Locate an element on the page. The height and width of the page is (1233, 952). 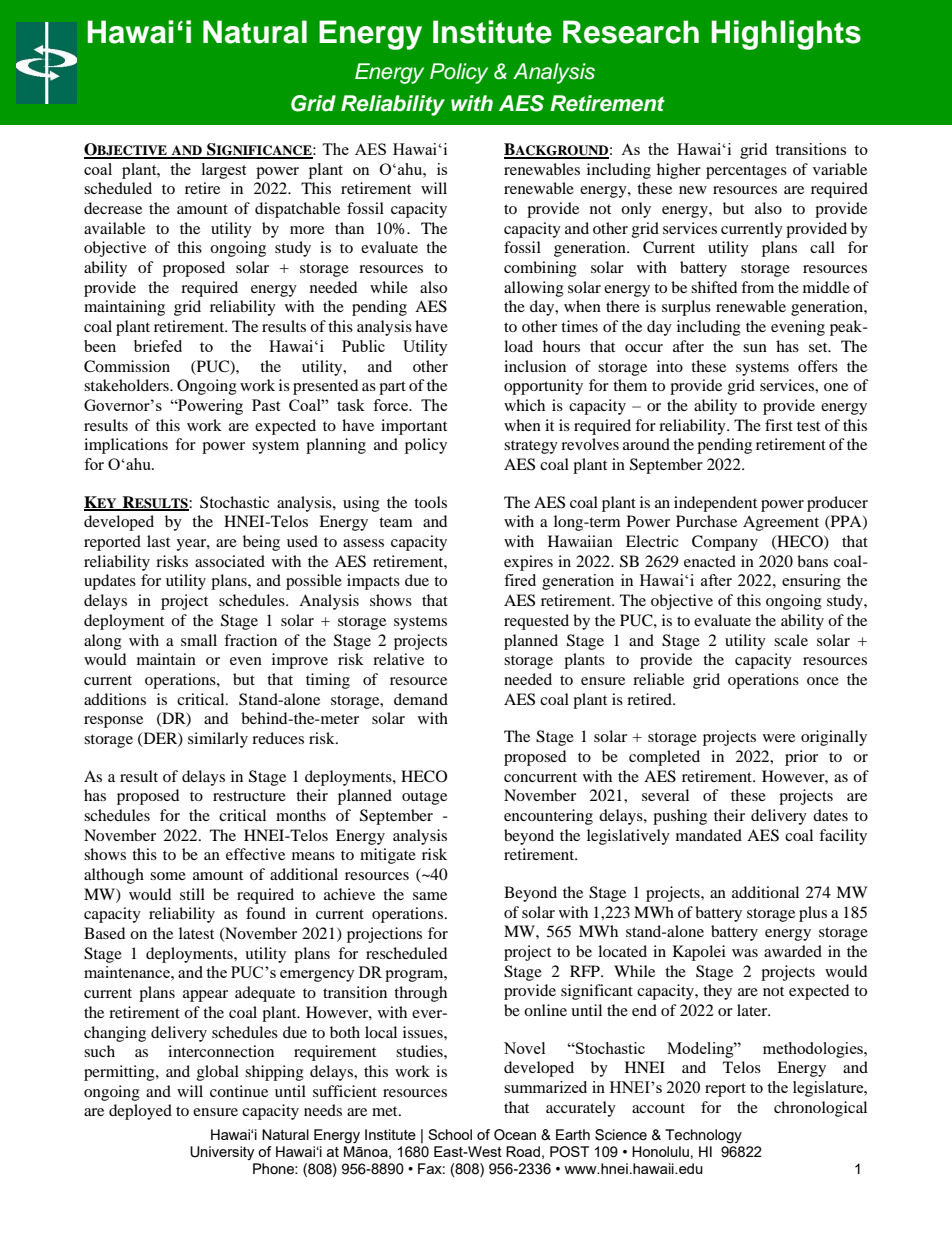
expires is located at coordinates (528, 563).
